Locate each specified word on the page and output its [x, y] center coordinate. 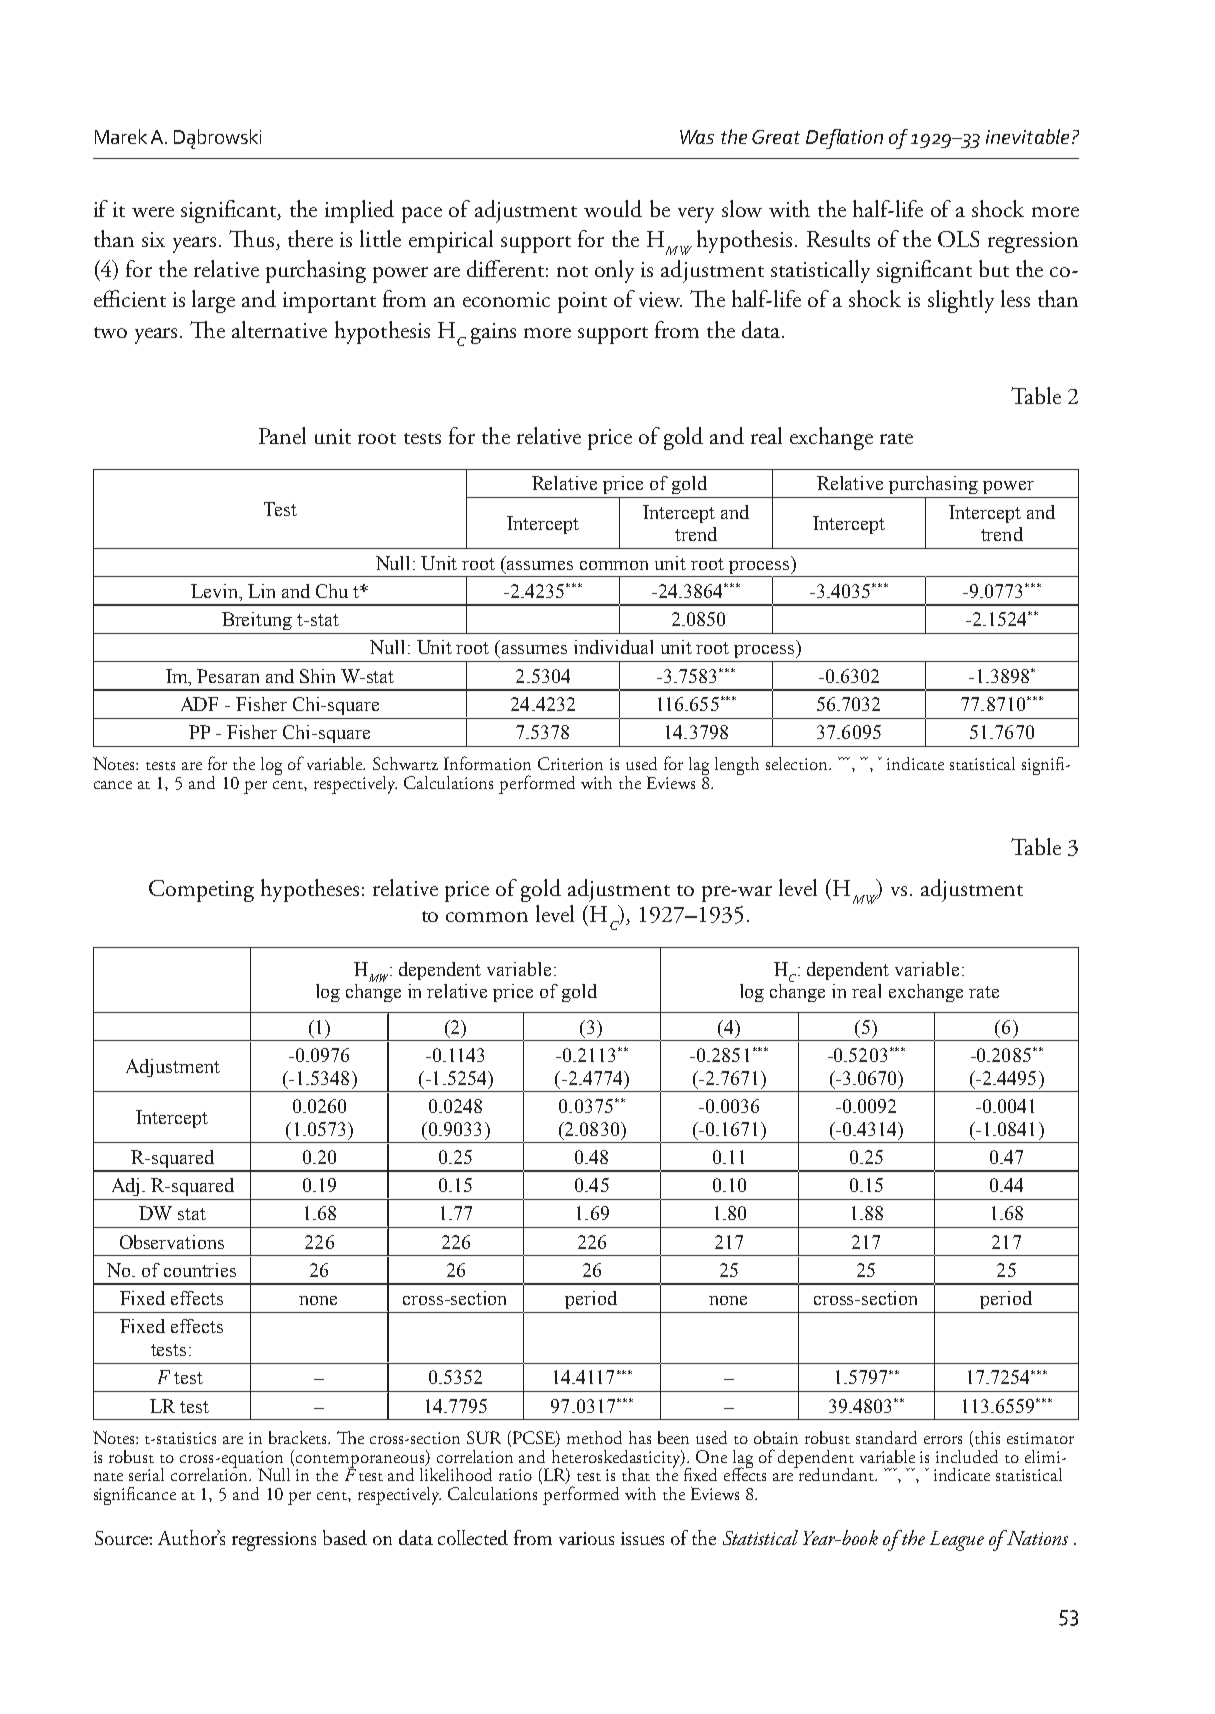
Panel [282, 435]
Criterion [570, 763]
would [613, 208]
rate [896, 438]
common [487, 917]
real [766, 435]
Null [276, 1473]
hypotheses [310, 890]
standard [886, 1437]
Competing [201, 891]
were [153, 212]
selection [798, 763]
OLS [958, 239]
